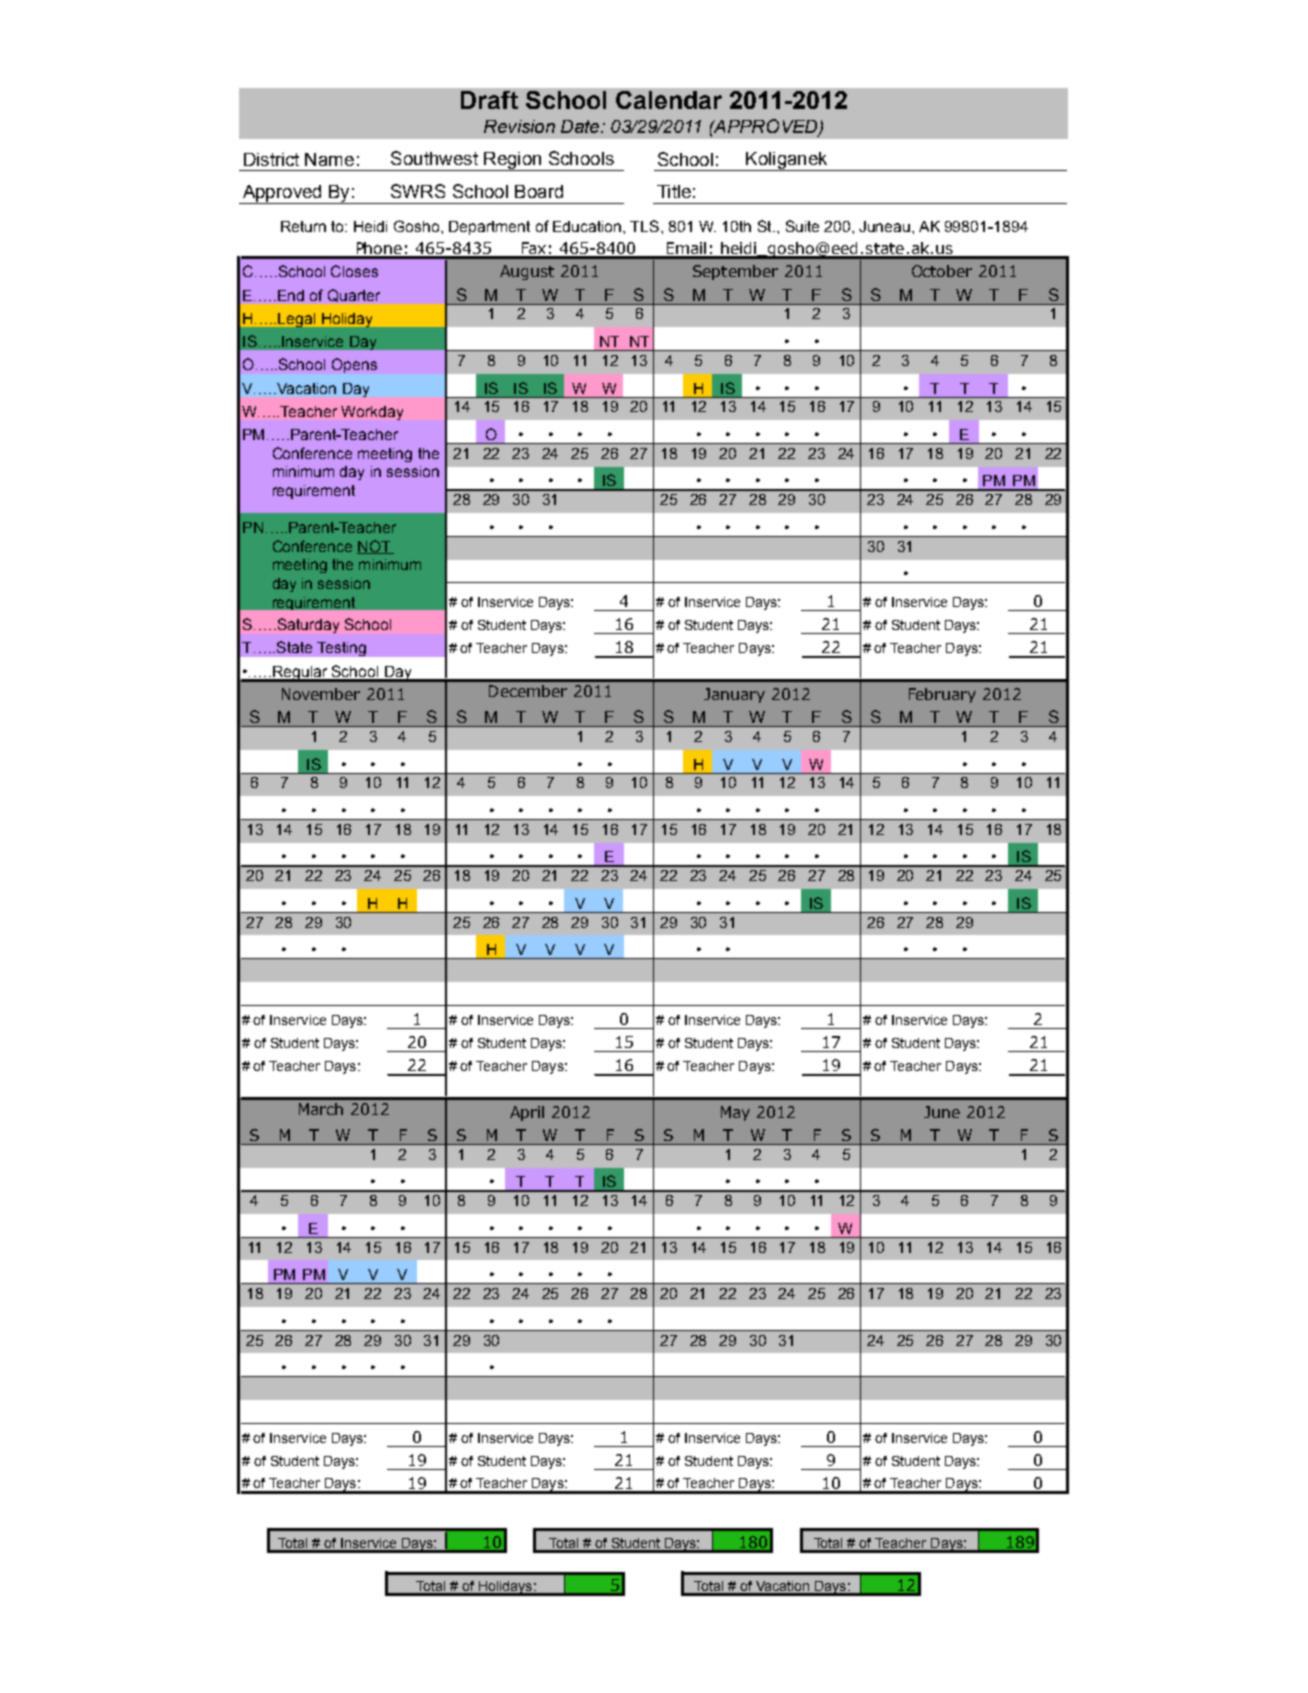  Describe the element at coordinates (734, 695) in the screenshot. I see `January` at that location.
